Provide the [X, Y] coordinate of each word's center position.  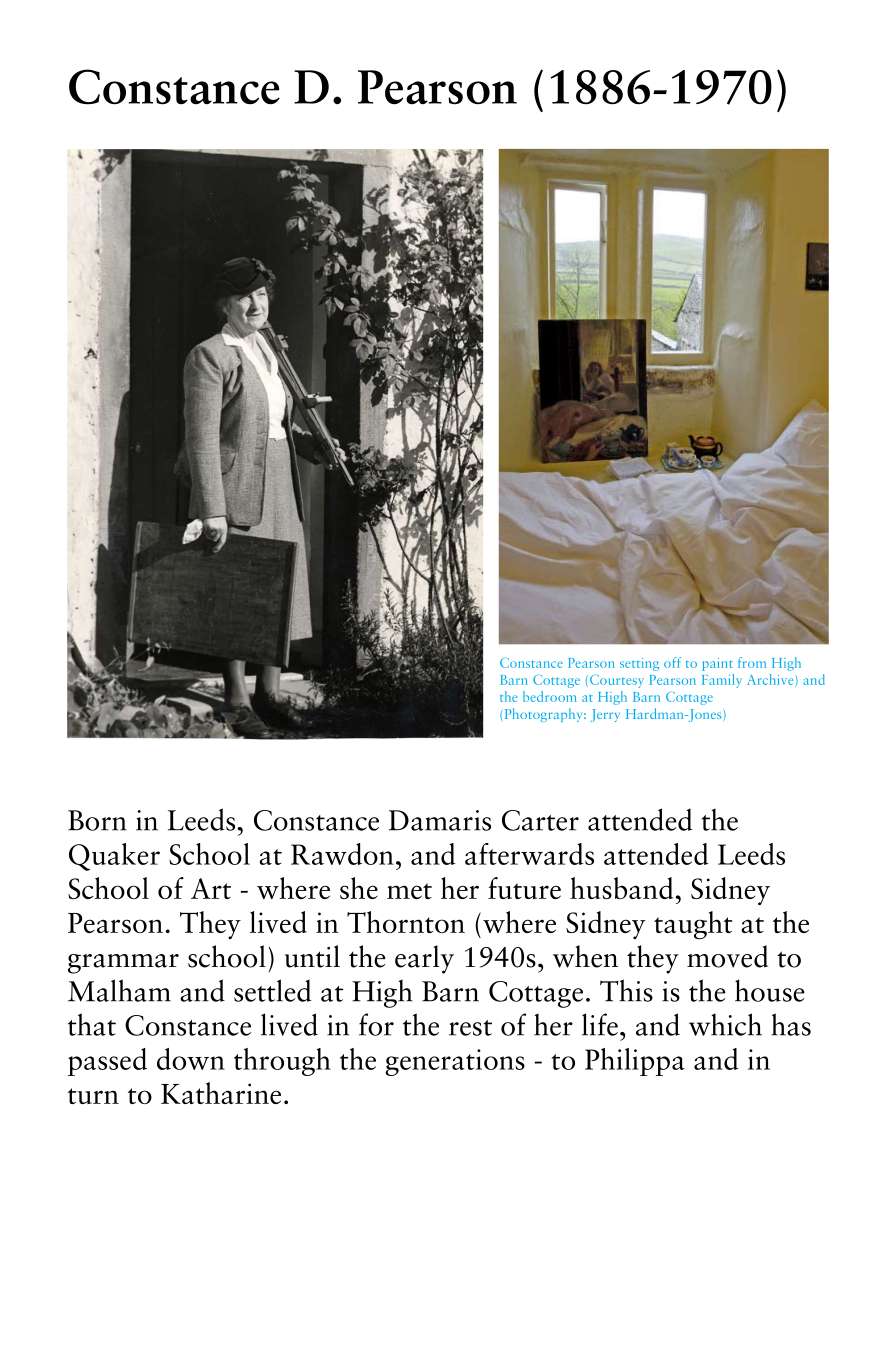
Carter [540, 820]
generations [455, 1062]
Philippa [635, 1062]
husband [621, 888]
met [409, 891]
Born [97, 820]
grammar [123, 964]
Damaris [440, 820]
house [770, 990]
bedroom [550, 696]
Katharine [221, 1093]
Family [722, 681]
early [424, 959]
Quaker [114, 857]
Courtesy [617, 681]
